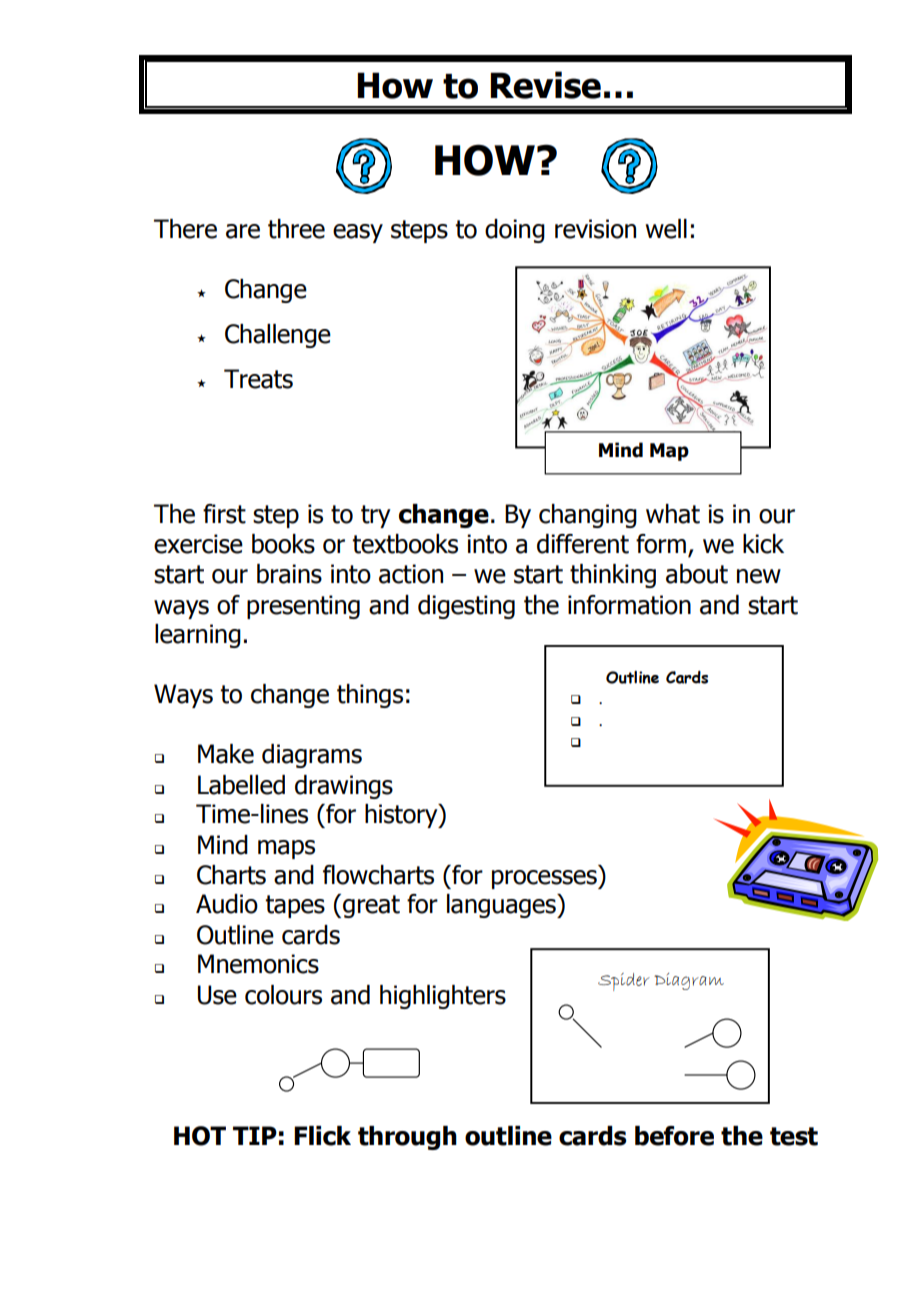 This screenshot has width=924, height=1308. Describe the element at coordinates (588, 516) in the screenshot. I see `changing` at that location.
